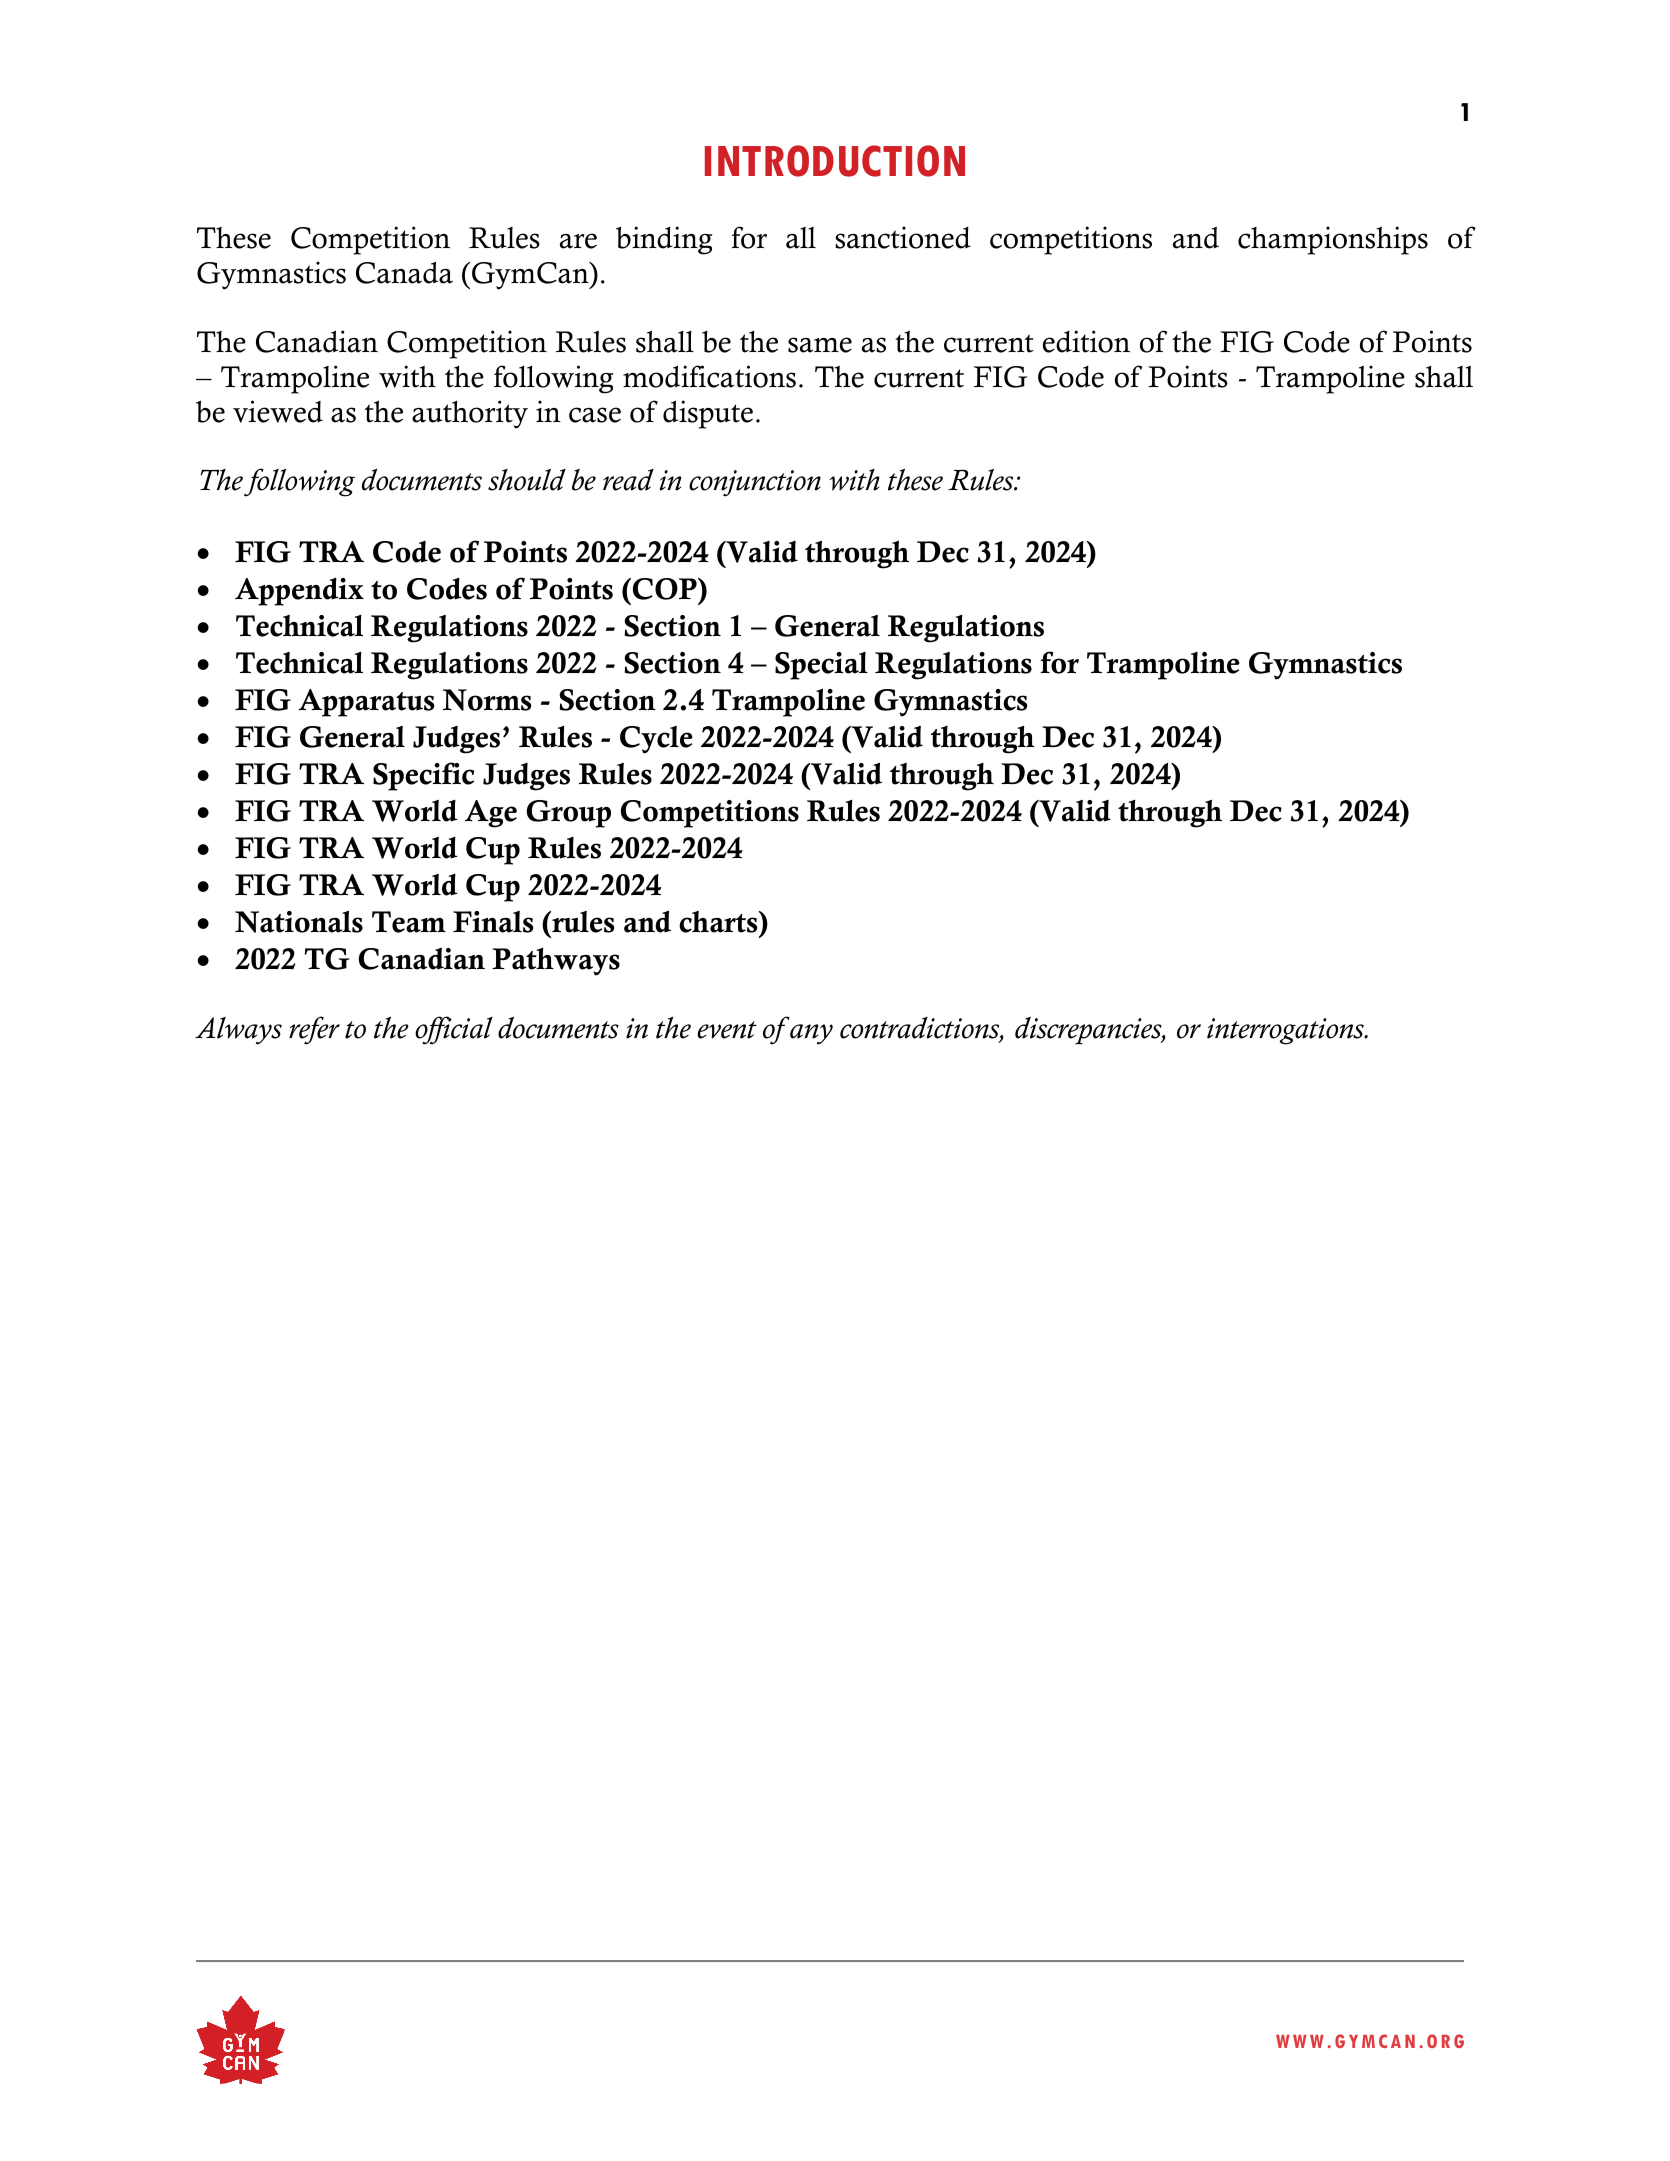  Describe the element at coordinates (1086, 341) in the screenshot. I see `edition` at that location.
